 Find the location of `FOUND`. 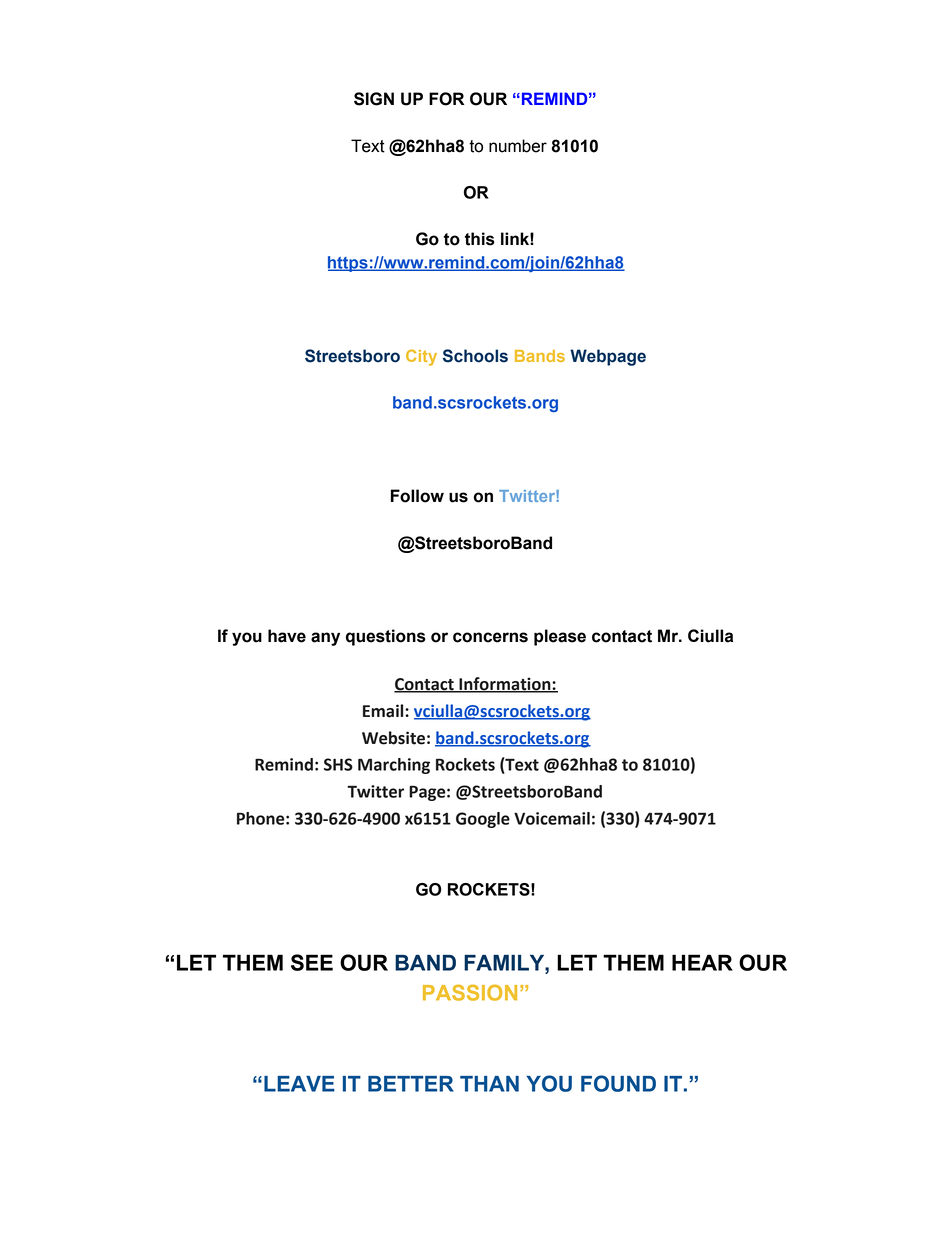

FOUND is located at coordinates (618, 1083).
